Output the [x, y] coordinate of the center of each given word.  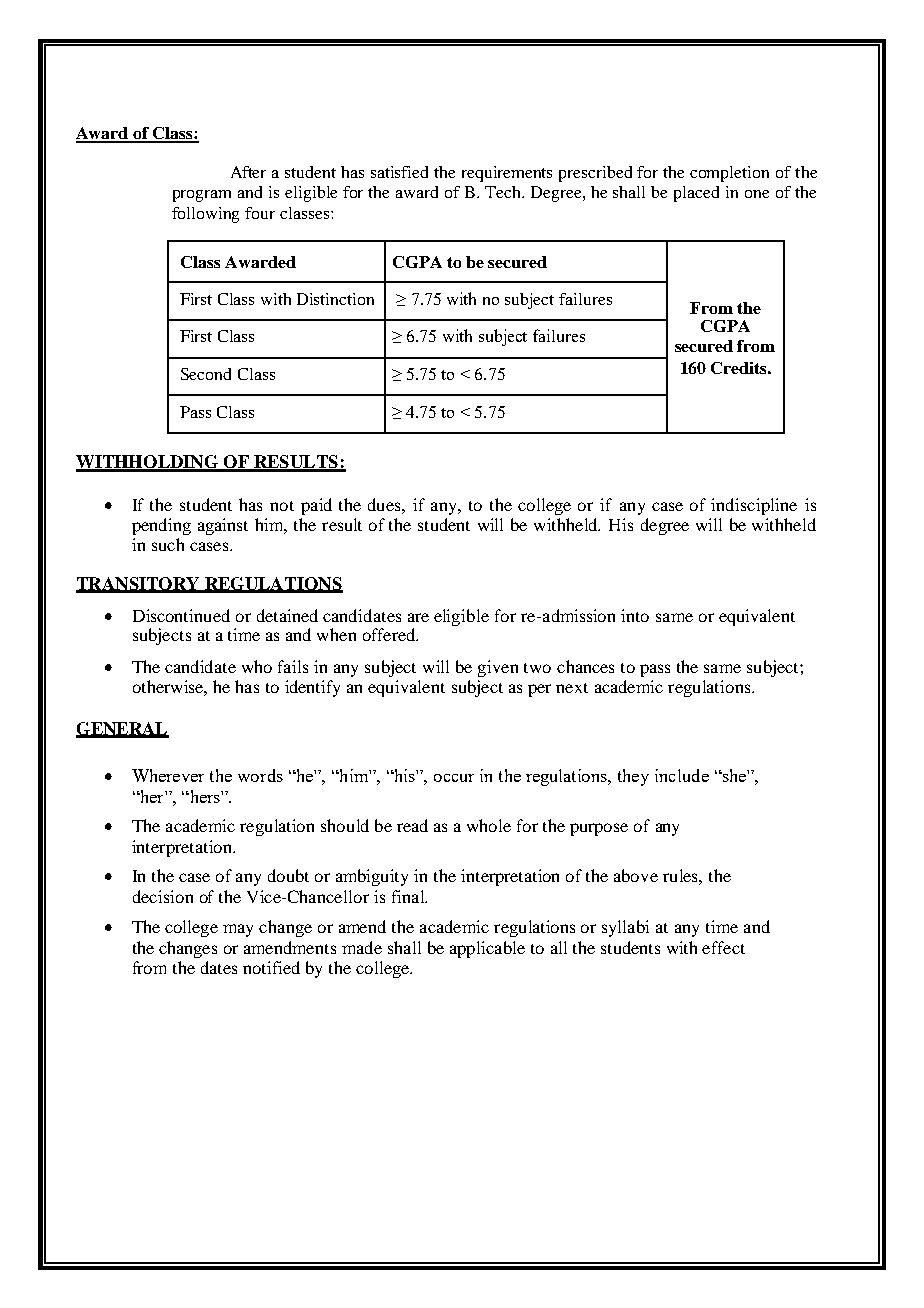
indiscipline [754, 506]
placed [696, 194]
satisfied [399, 172]
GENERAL [122, 730]
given [498, 668]
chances [585, 666]
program [202, 196]
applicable [487, 949]
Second [206, 374]
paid [316, 506]
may [238, 930]
